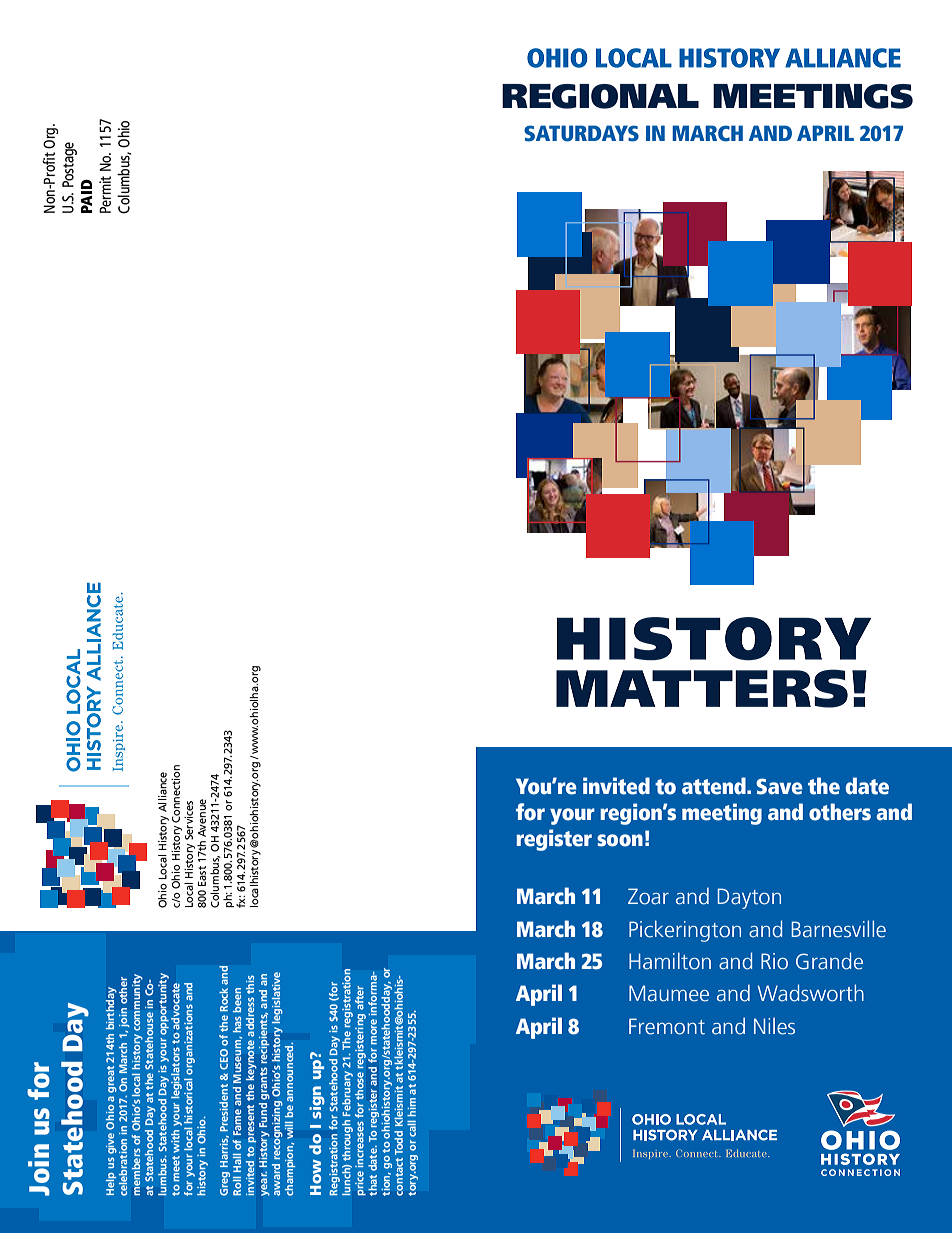  What do you see at coordinates (667, 1026) in the screenshot?
I see `Fremont` at bounding box center [667, 1026].
